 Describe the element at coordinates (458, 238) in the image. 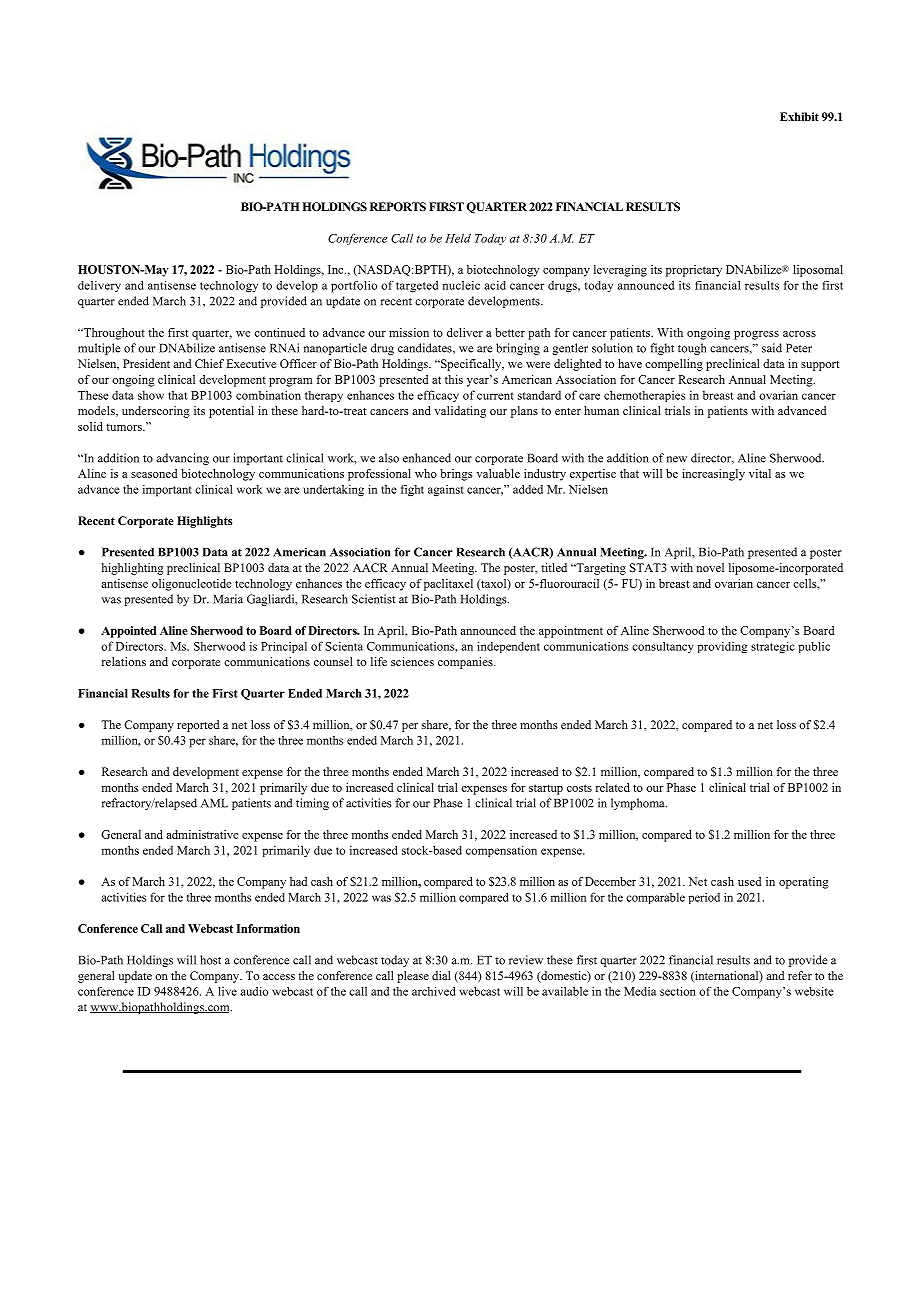

I see `Held` at that location.
